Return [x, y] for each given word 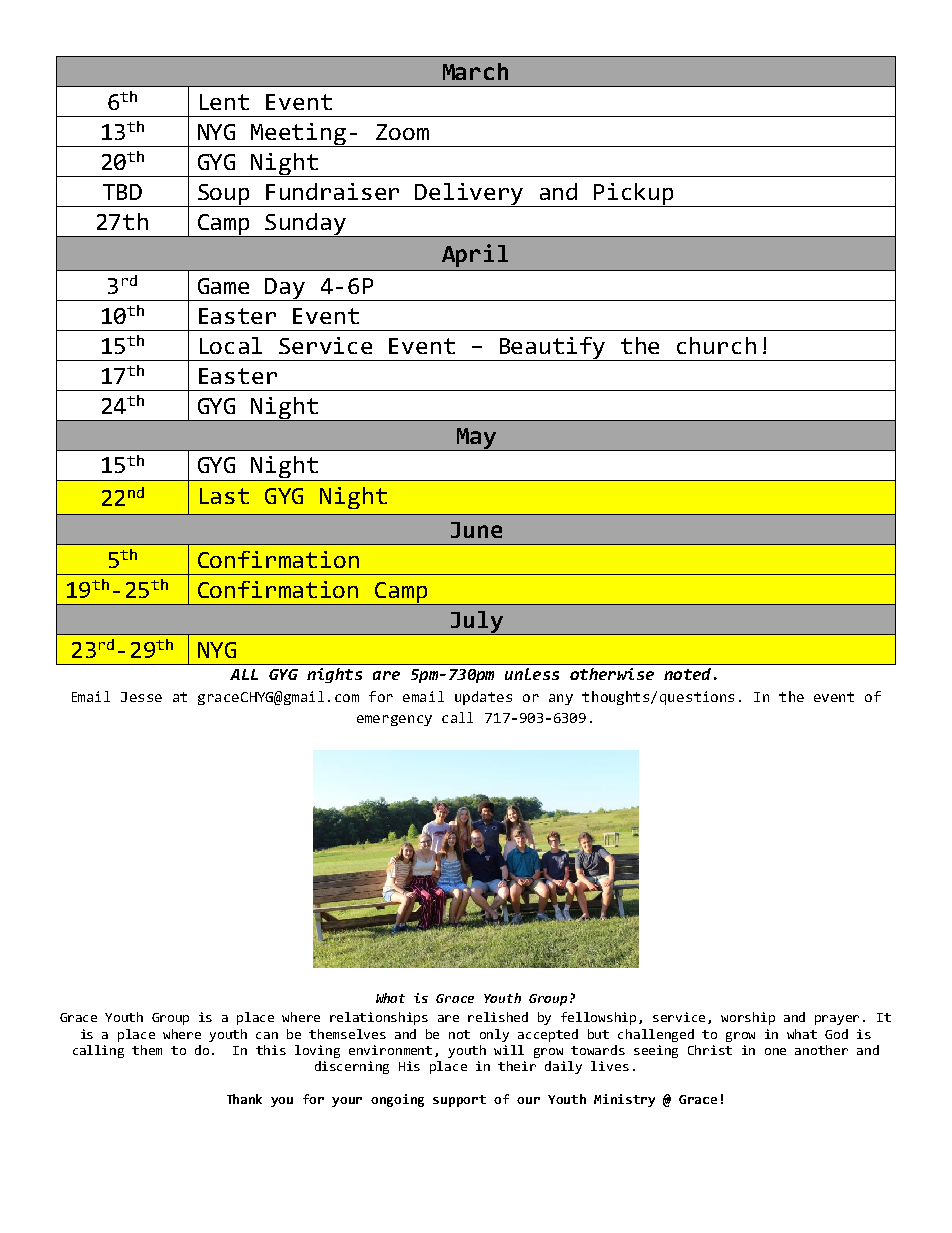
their [517, 1066]
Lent [224, 102]
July [476, 623]
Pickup [635, 195]
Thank [244, 1099]
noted [687, 674]
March [475, 71]
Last [224, 496]
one [775, 1051]
